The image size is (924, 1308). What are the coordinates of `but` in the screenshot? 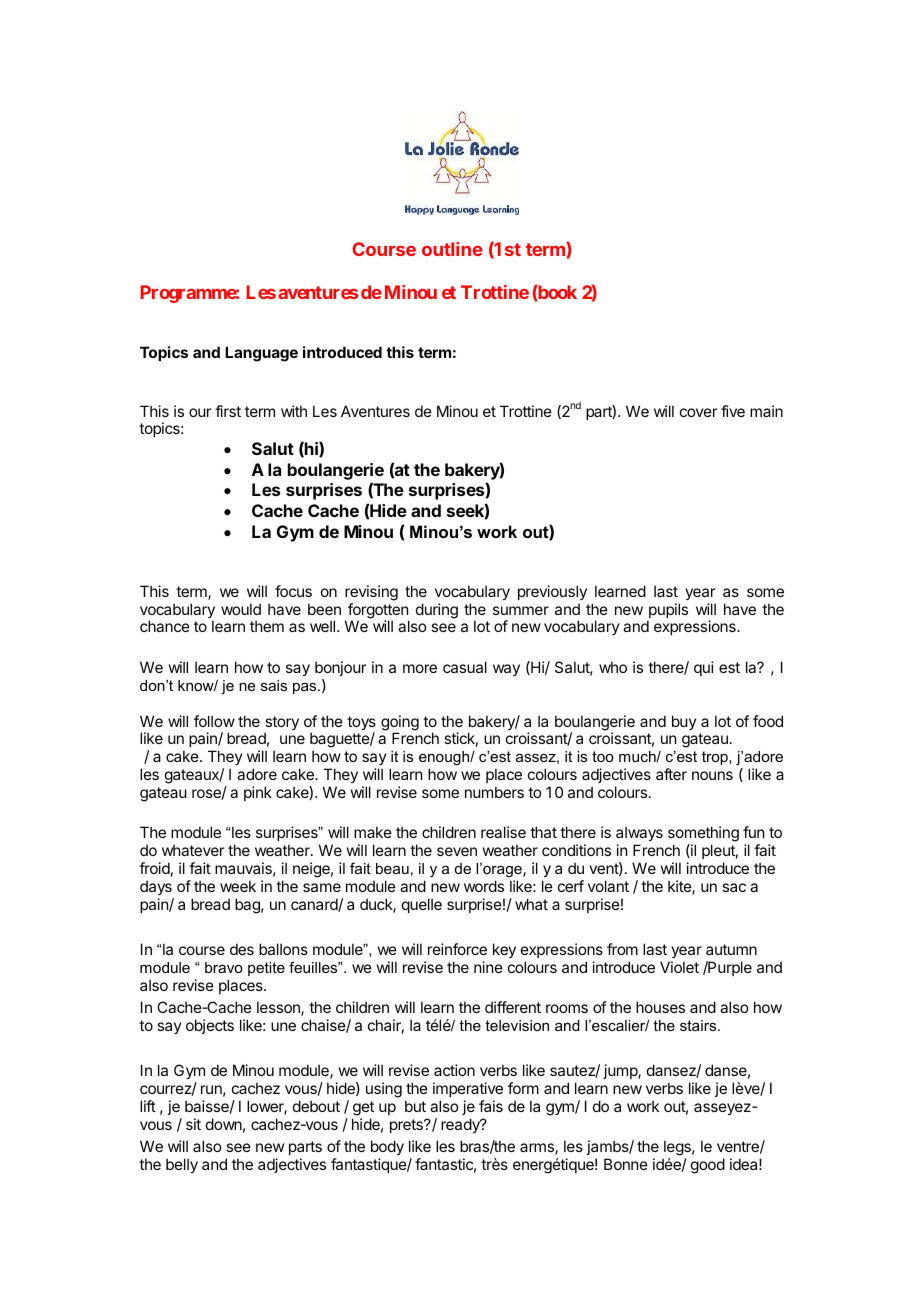 It's located at (415, 1106).
